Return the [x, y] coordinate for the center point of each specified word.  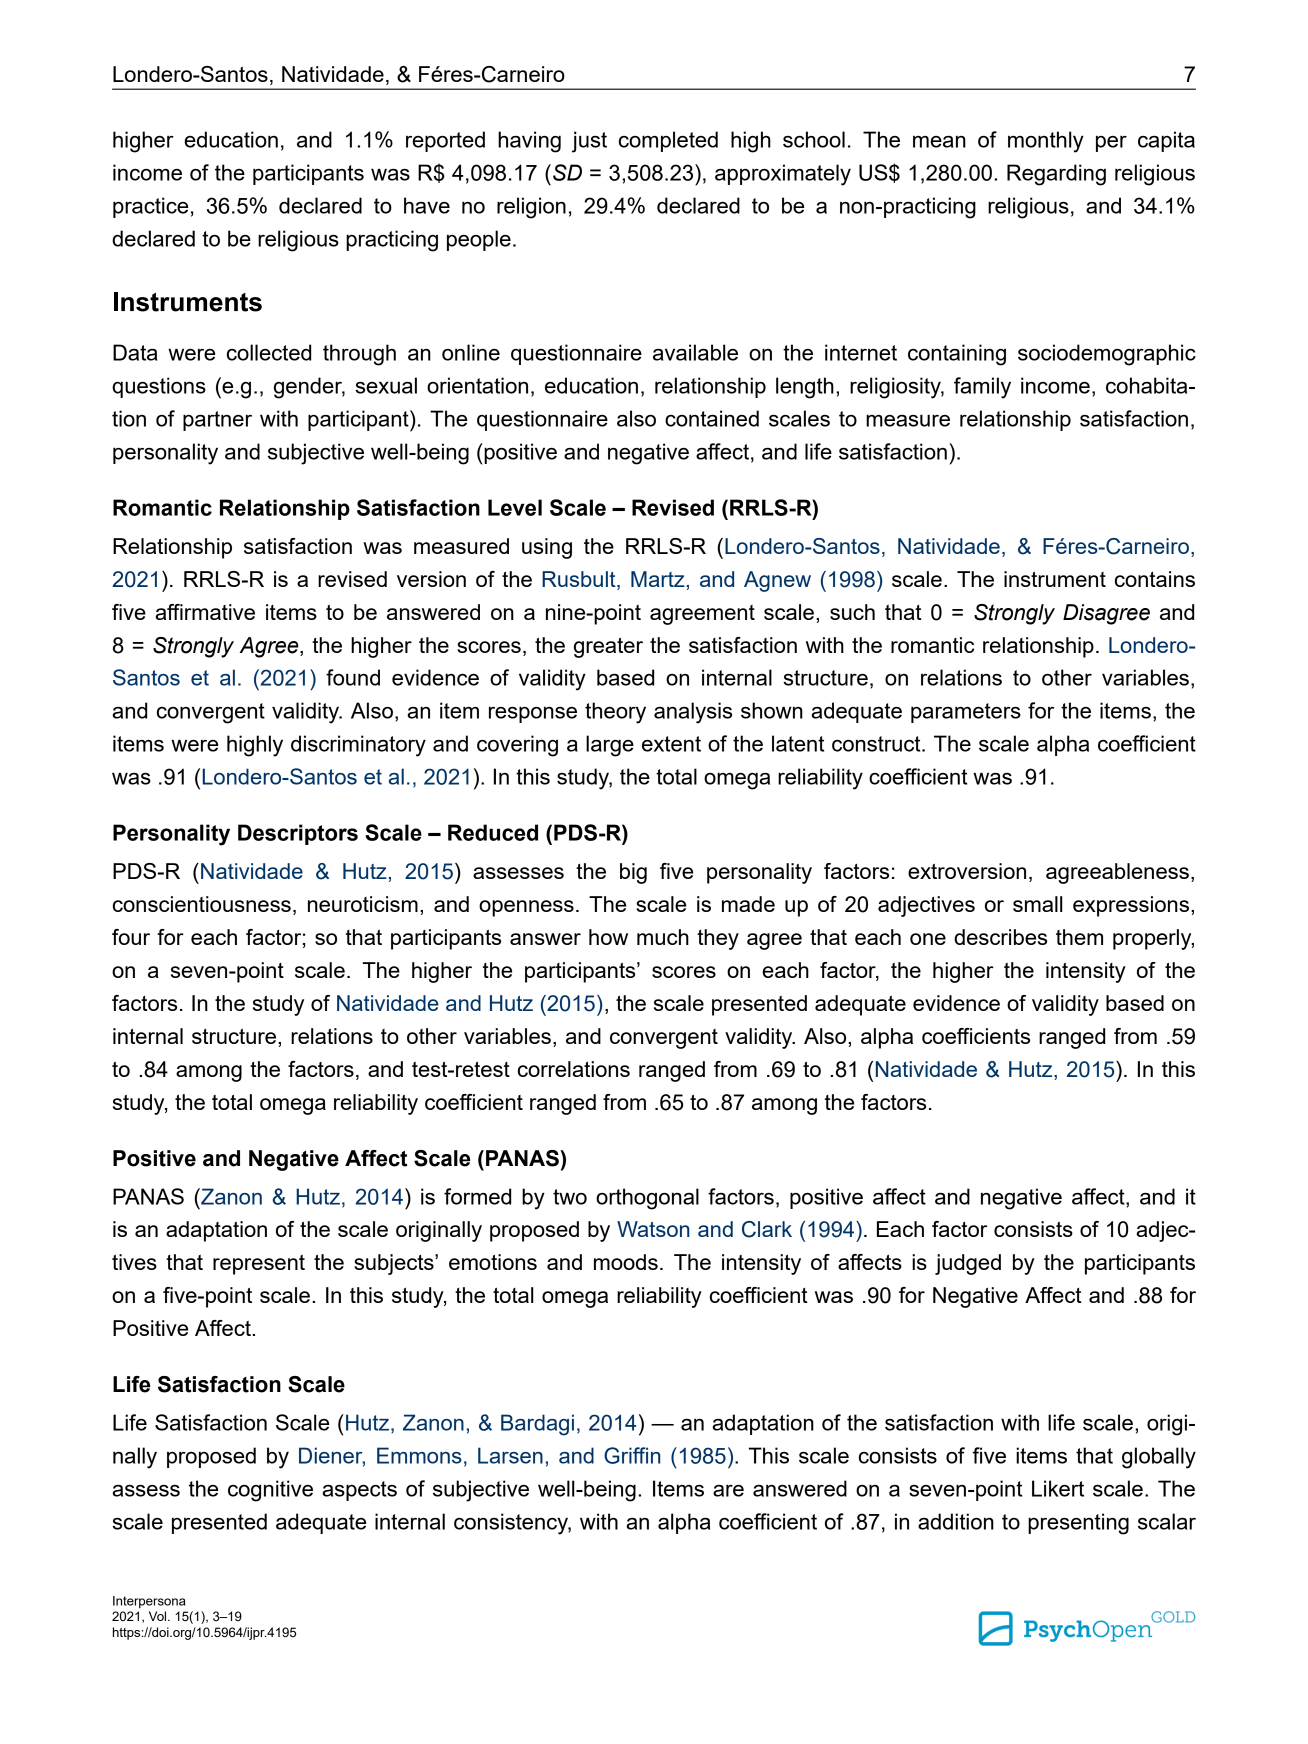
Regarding [1056, 175]
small [1037, 904]
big [633, 873]
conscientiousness [202, 904]
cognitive [270, 1491]
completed [668, 141]
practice [150, 207]
